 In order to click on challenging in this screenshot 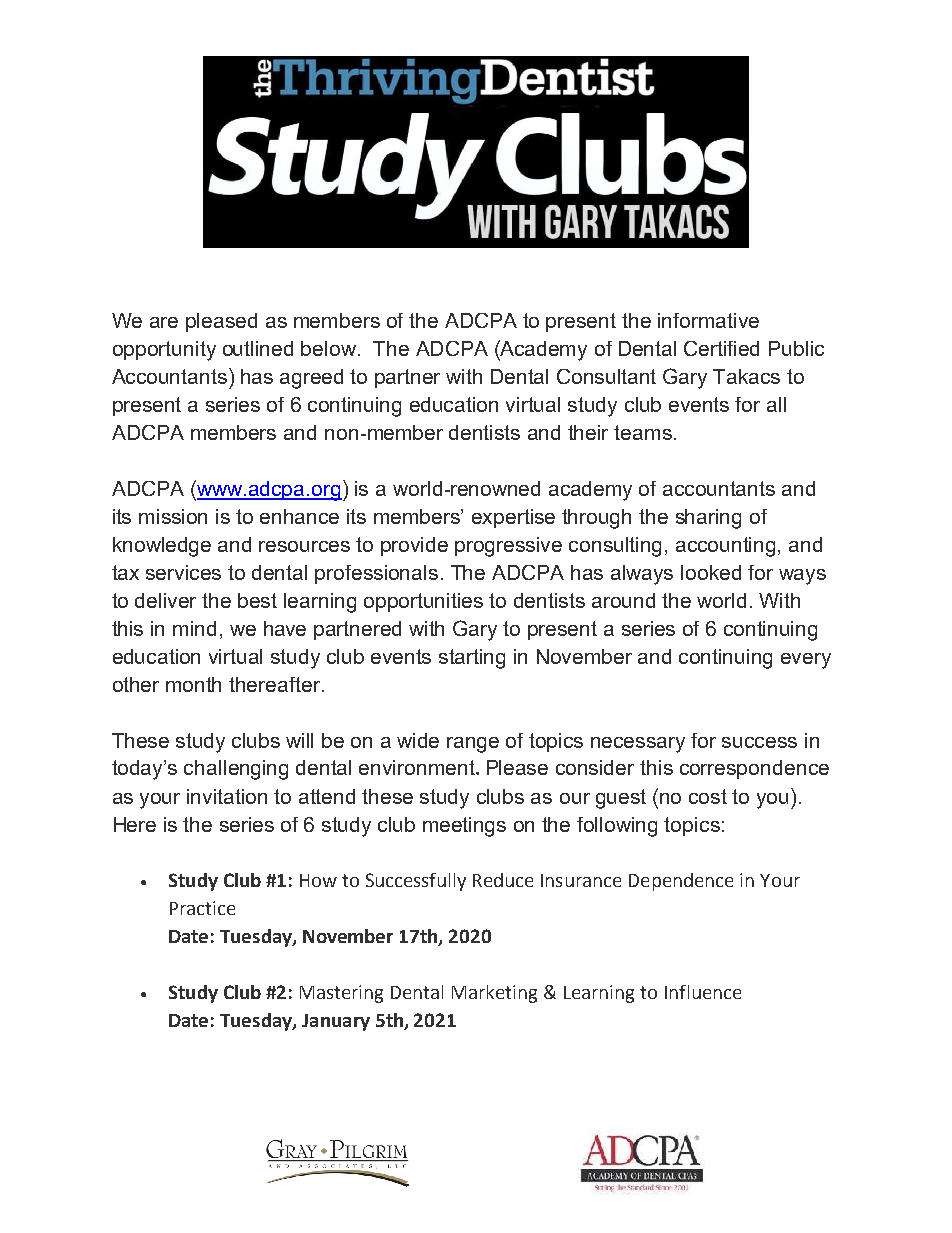, I will do `click(236, 770)`.
